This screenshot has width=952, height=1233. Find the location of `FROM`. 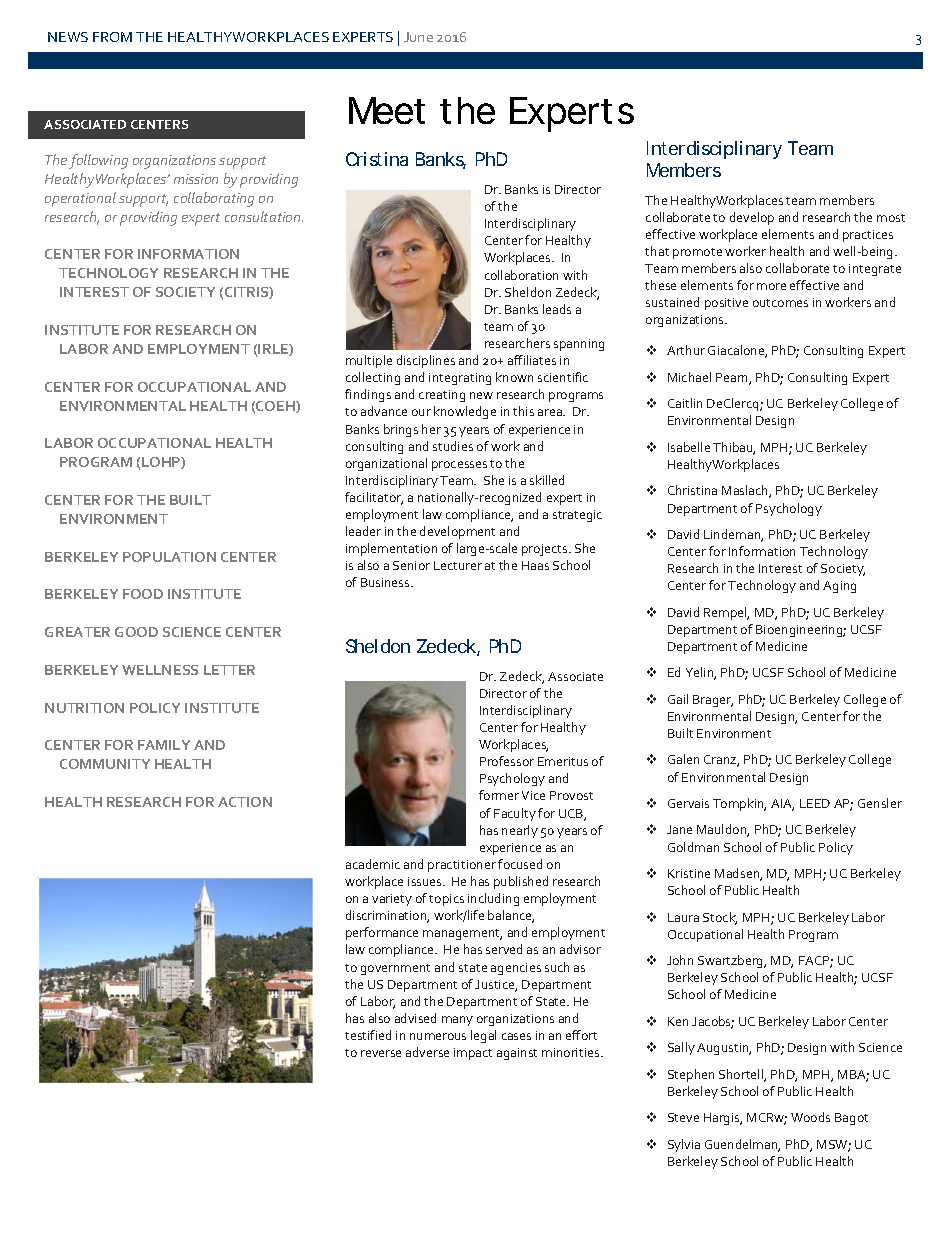

FROM is located at coordinates (112, 37).
